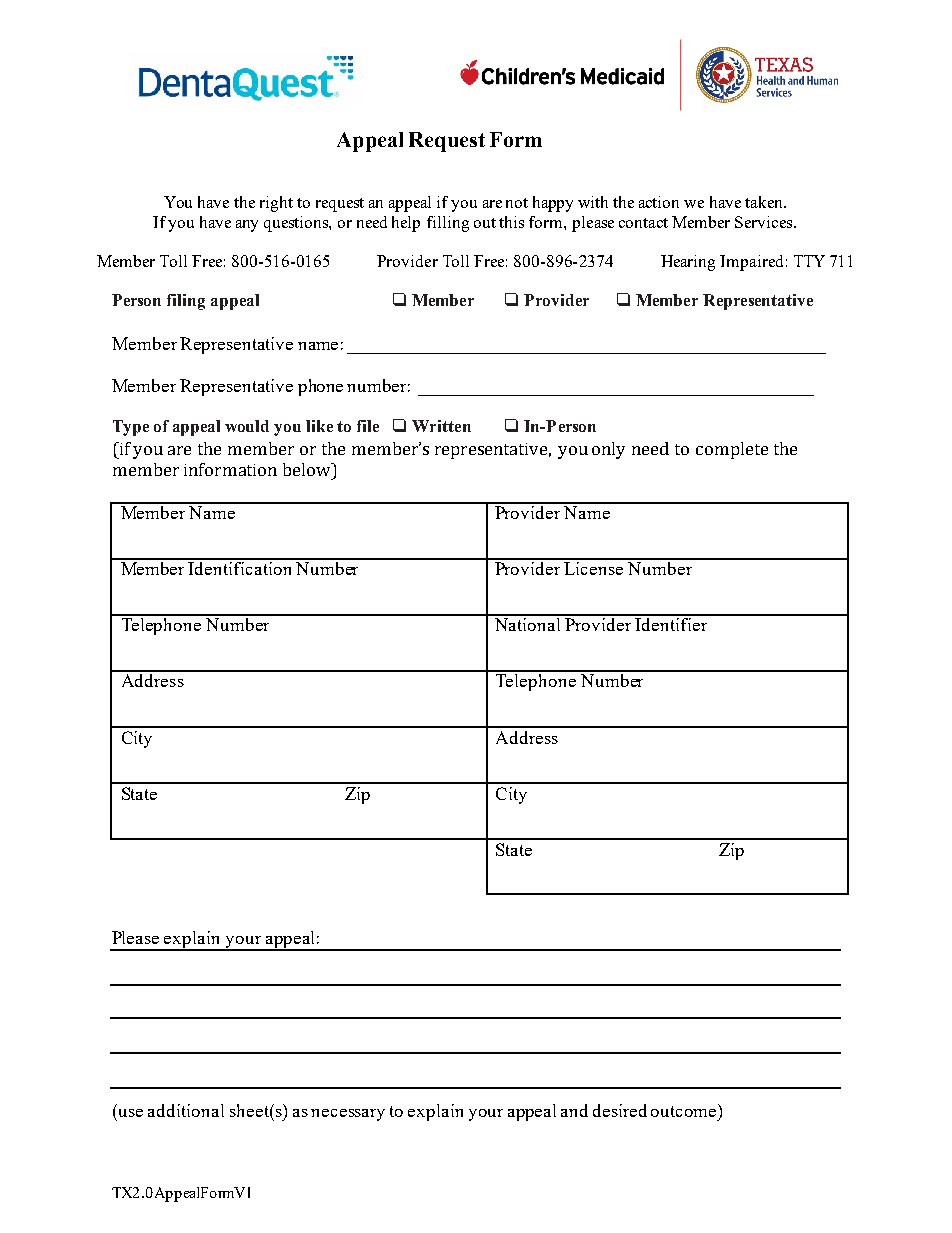 This screenshot has width=952, height=1233. What do you see at coordinates (186, 1110) in the screenshot?
I see `additional` at bounding box center [186, 1110].
